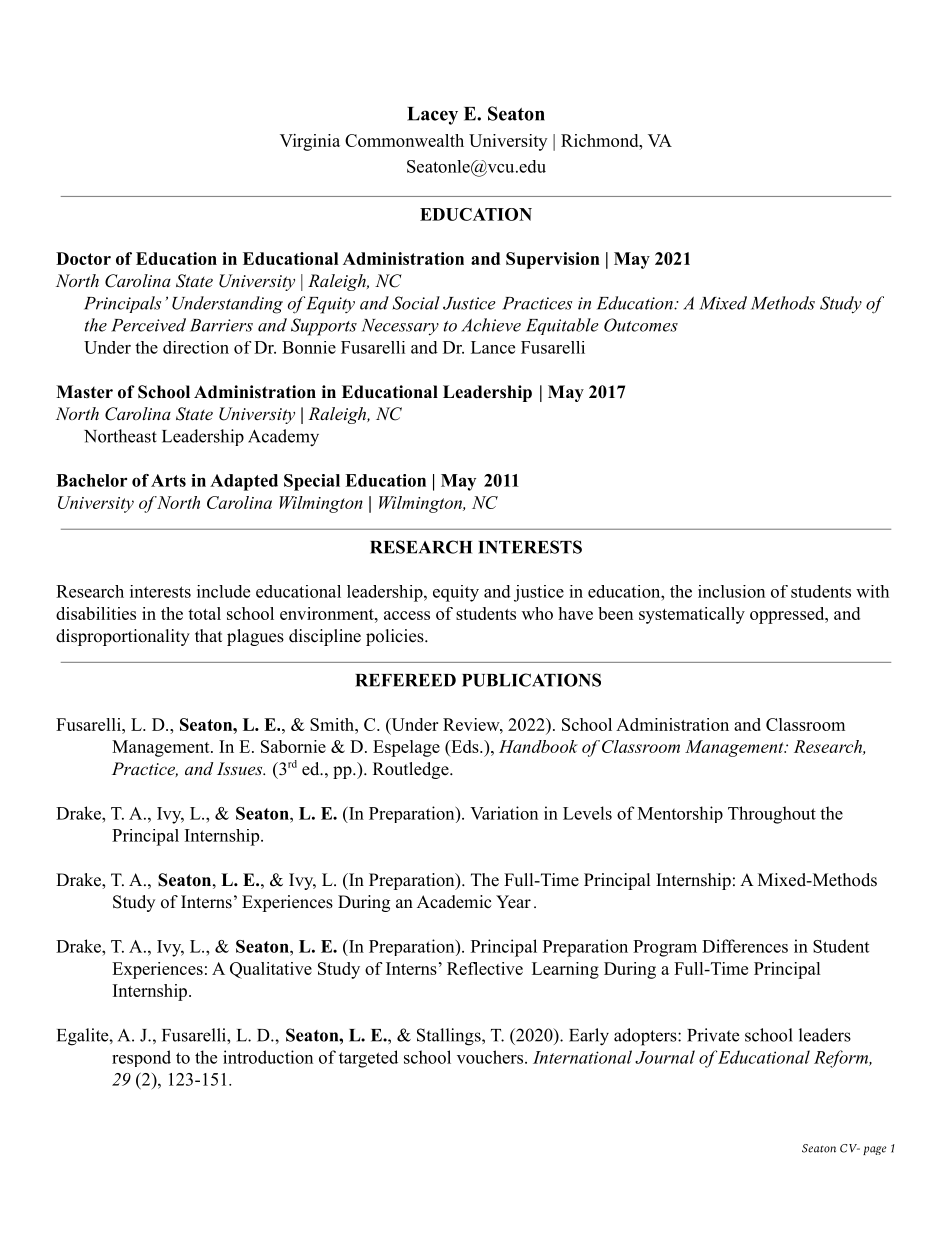 This image has width=952, height=1233. I want to click on Virginia, so click(310, 142).
